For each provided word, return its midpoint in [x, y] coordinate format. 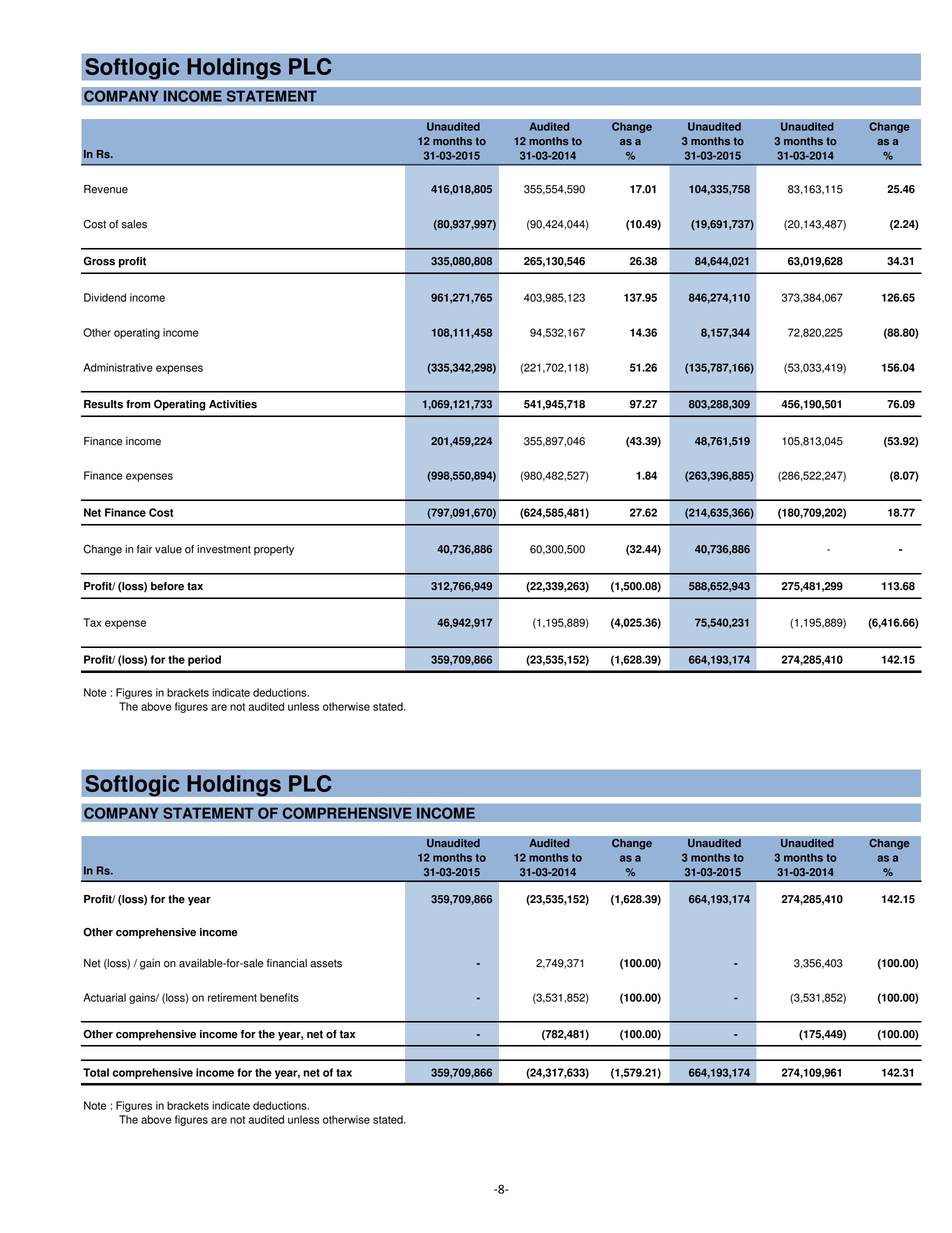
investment [224, 549]
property [274, 550]
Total [96, 1072]
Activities [233, 404]
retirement [232, 997]
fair [144, 549]
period [204, 660]
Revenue [106, 189]
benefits [279, 997]
